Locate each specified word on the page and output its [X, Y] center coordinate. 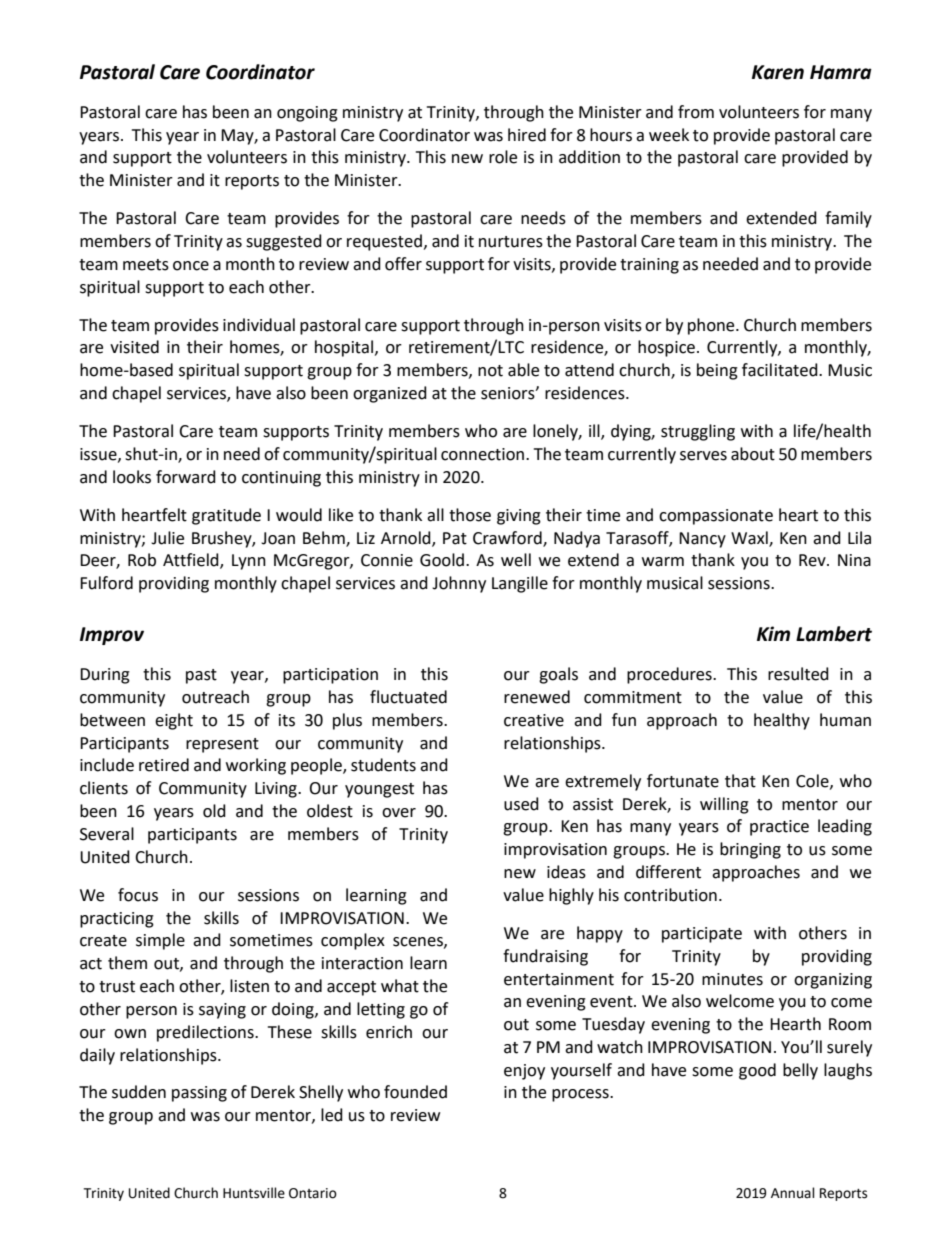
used [521, 804]
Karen [778, 72]
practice [779, 828]
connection [484, 454]
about [753, 454]
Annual [793, 1193]
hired [527, 135]
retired [164, 765]
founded [415, 1092]
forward [186, 477]
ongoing [307, 114]
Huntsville [254, 1193]
